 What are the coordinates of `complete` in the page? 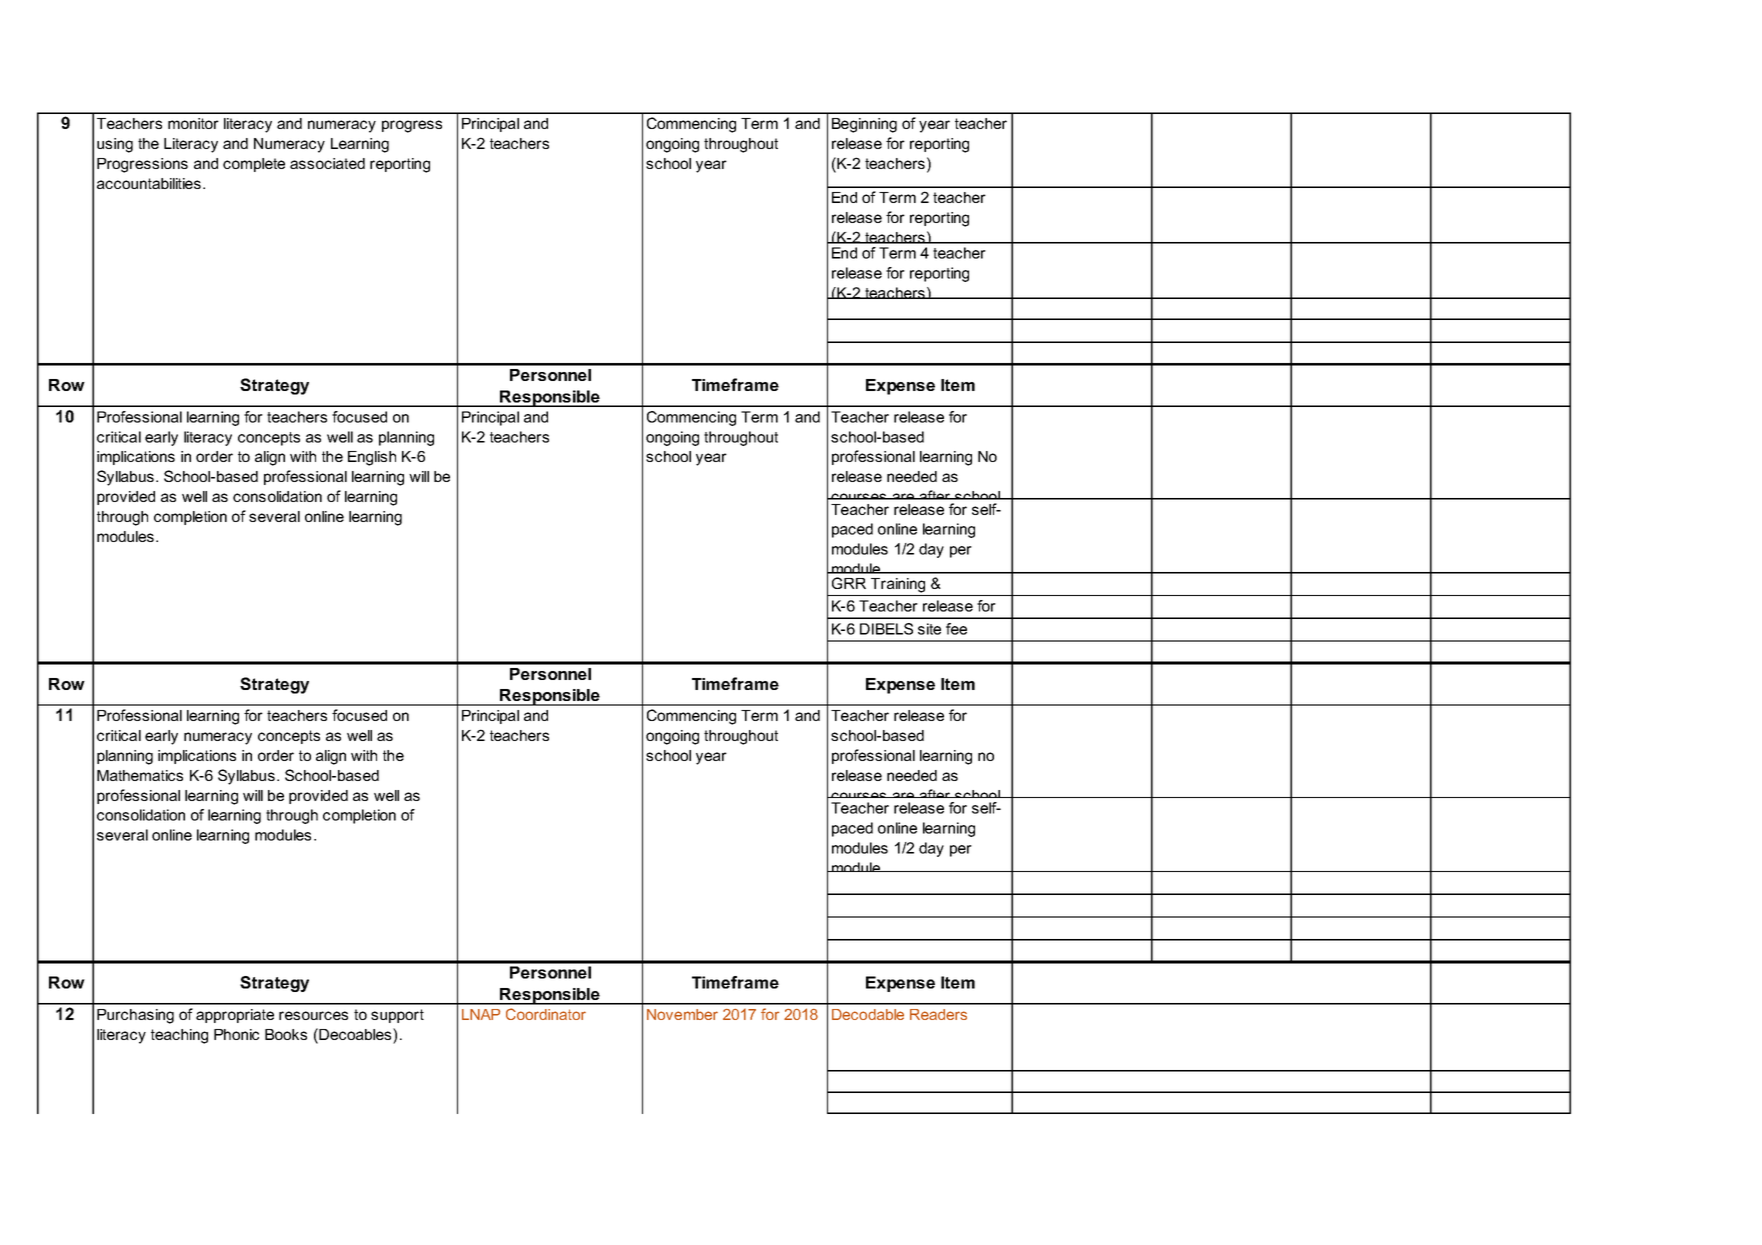 It's located at (254, 165).
